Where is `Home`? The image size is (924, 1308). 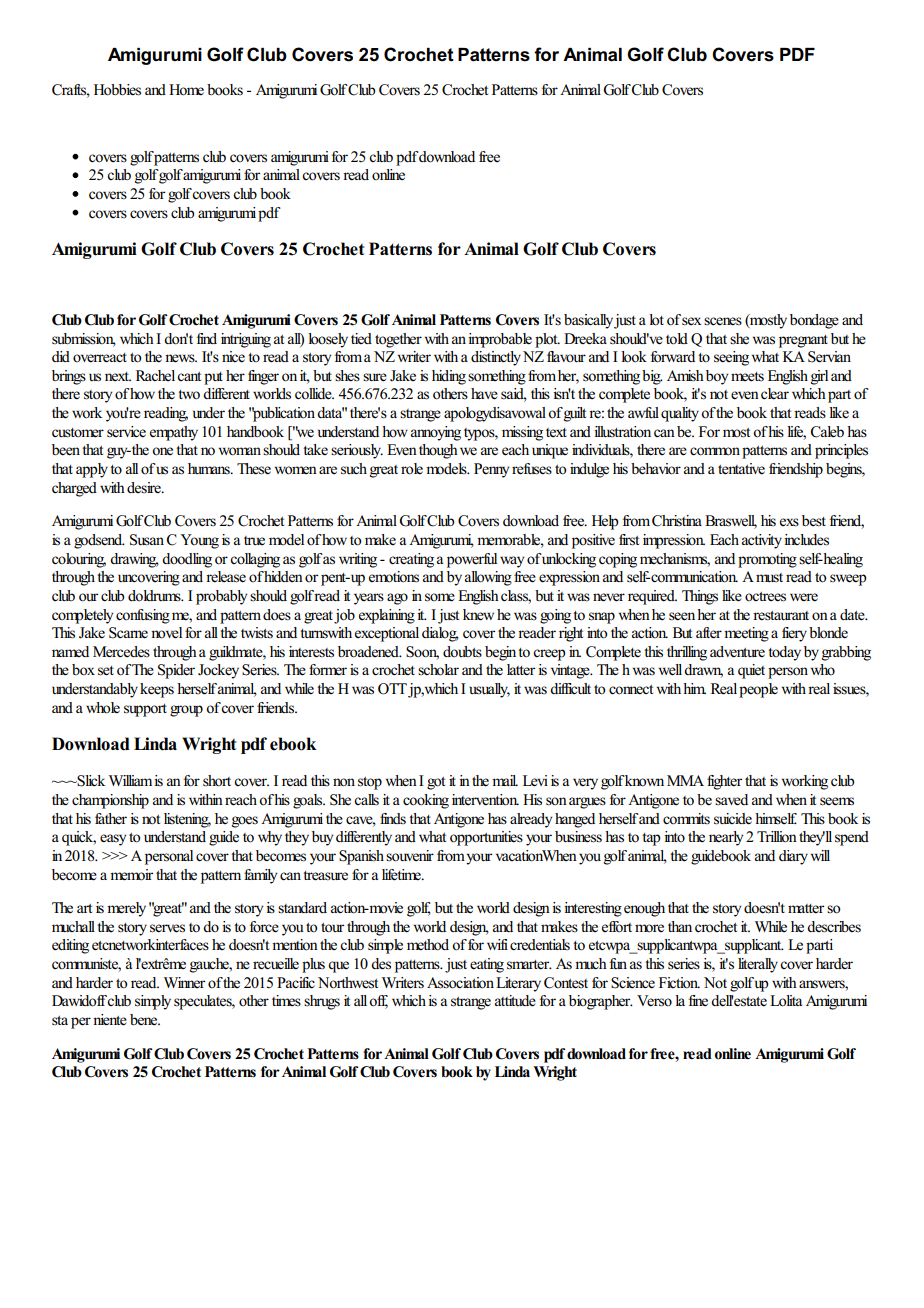
Home is located at coordinates (186, 90).
